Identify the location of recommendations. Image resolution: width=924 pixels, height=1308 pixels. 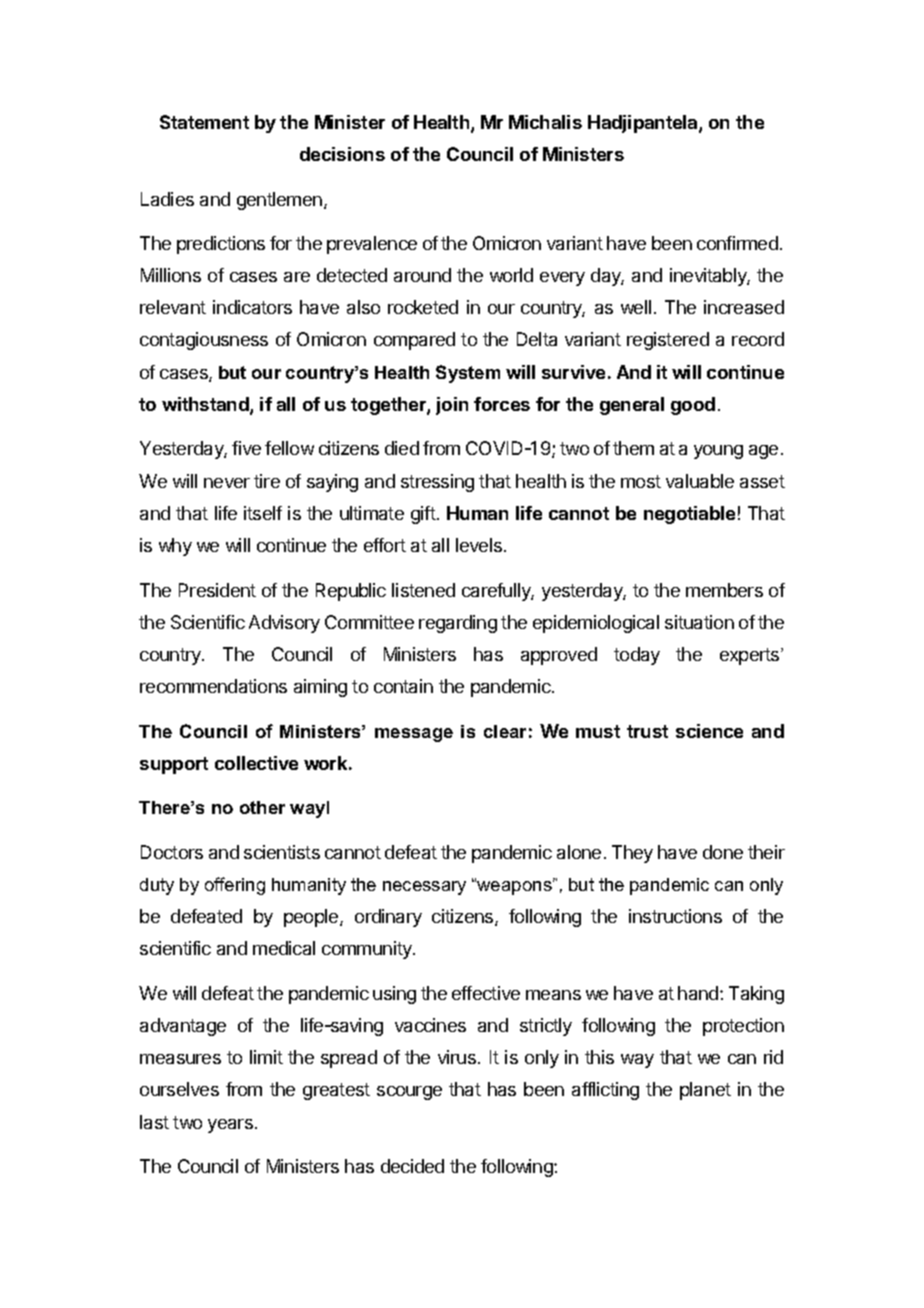
(213, 686).
